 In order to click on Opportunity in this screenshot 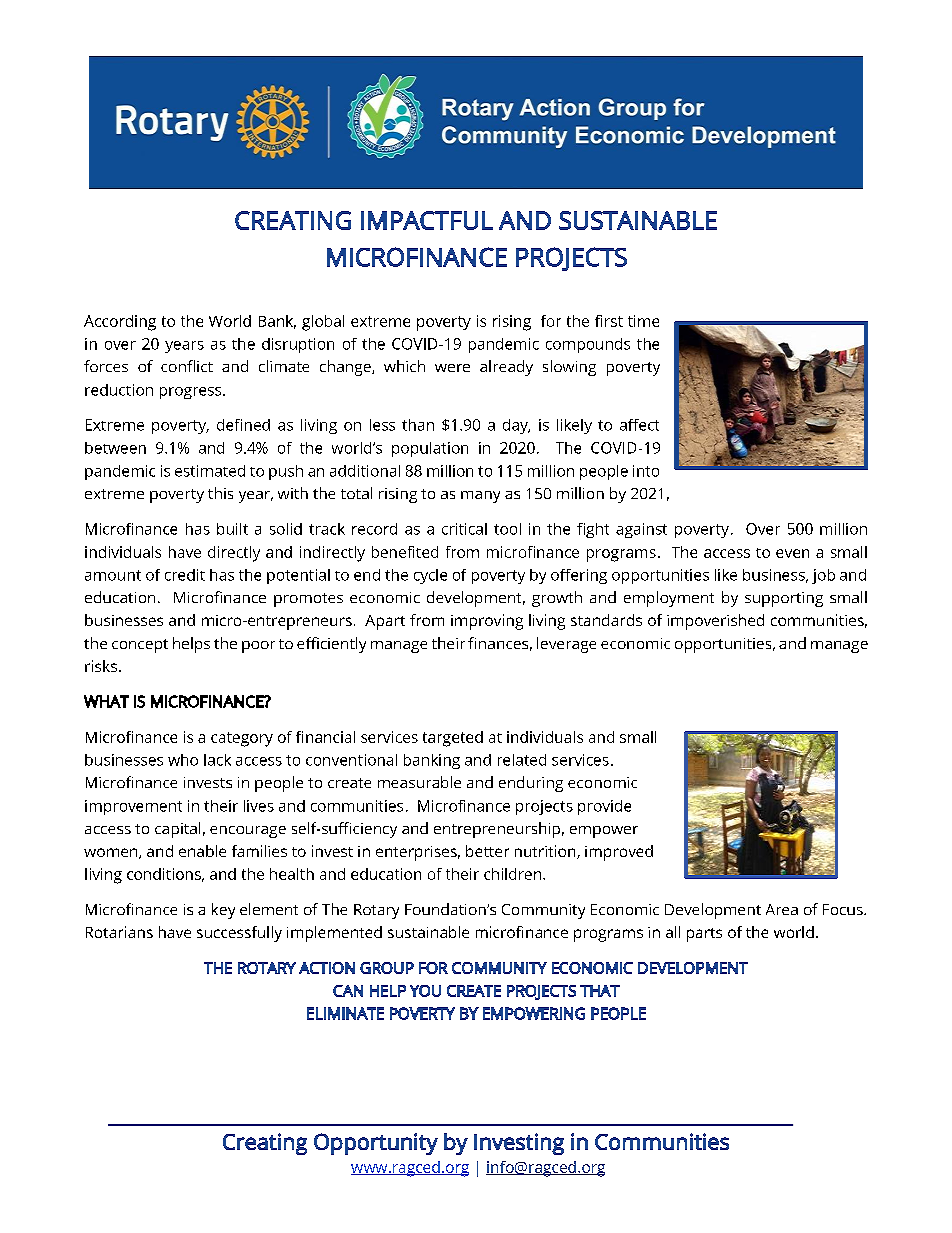, I will do `click(376, 1144)`.
